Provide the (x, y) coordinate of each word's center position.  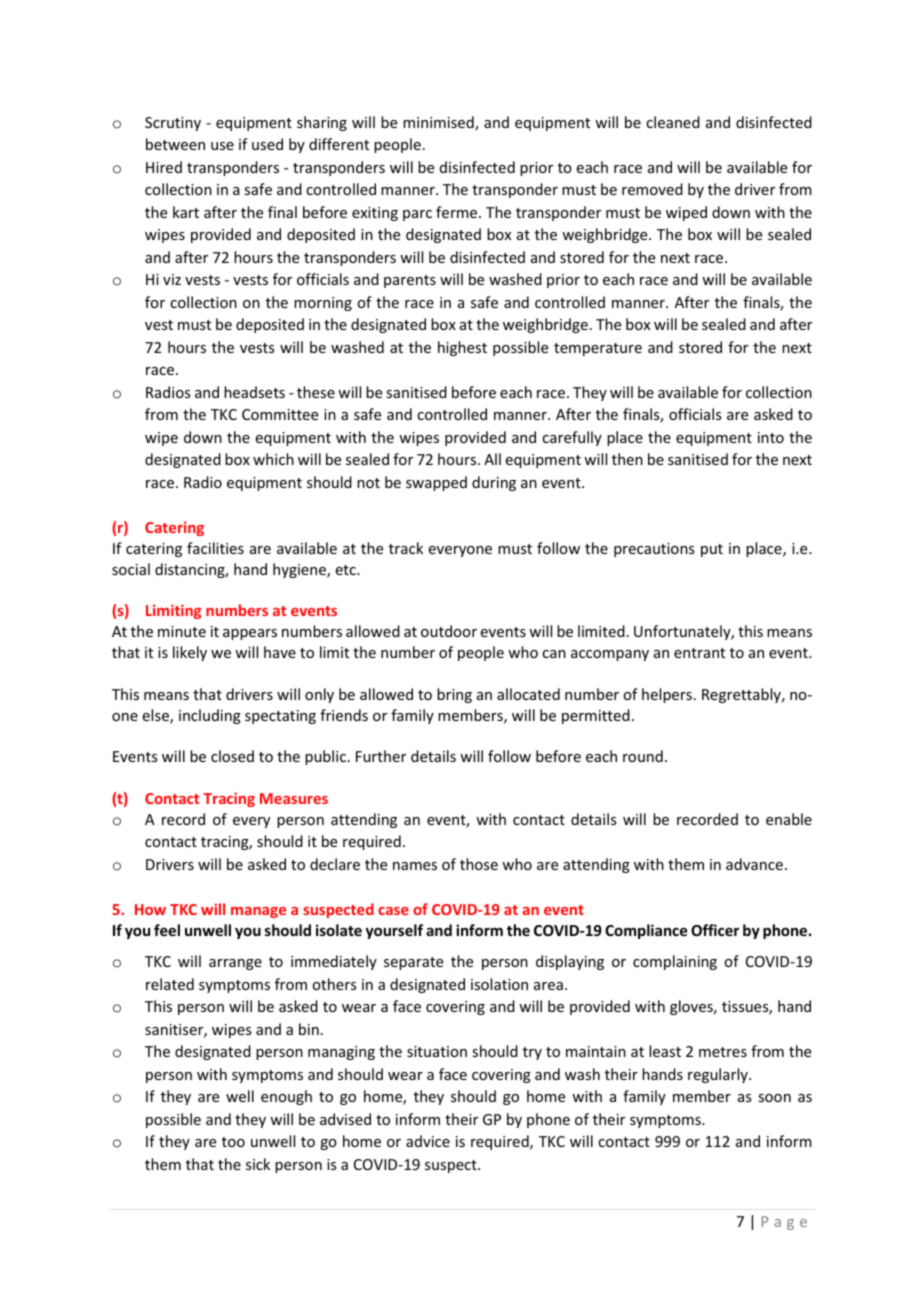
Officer (715, 930)
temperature (598, 349)
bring (454, 695)
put (712, 550)
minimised (439, 123)
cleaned (673, 122)
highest (462, 348)
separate (413, 963)
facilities (215, 548)
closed (232, 756)
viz (172, 279)
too (233, 1142)
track (406, 548)
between (175, 144)
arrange (235, 964)
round (643, 756)
